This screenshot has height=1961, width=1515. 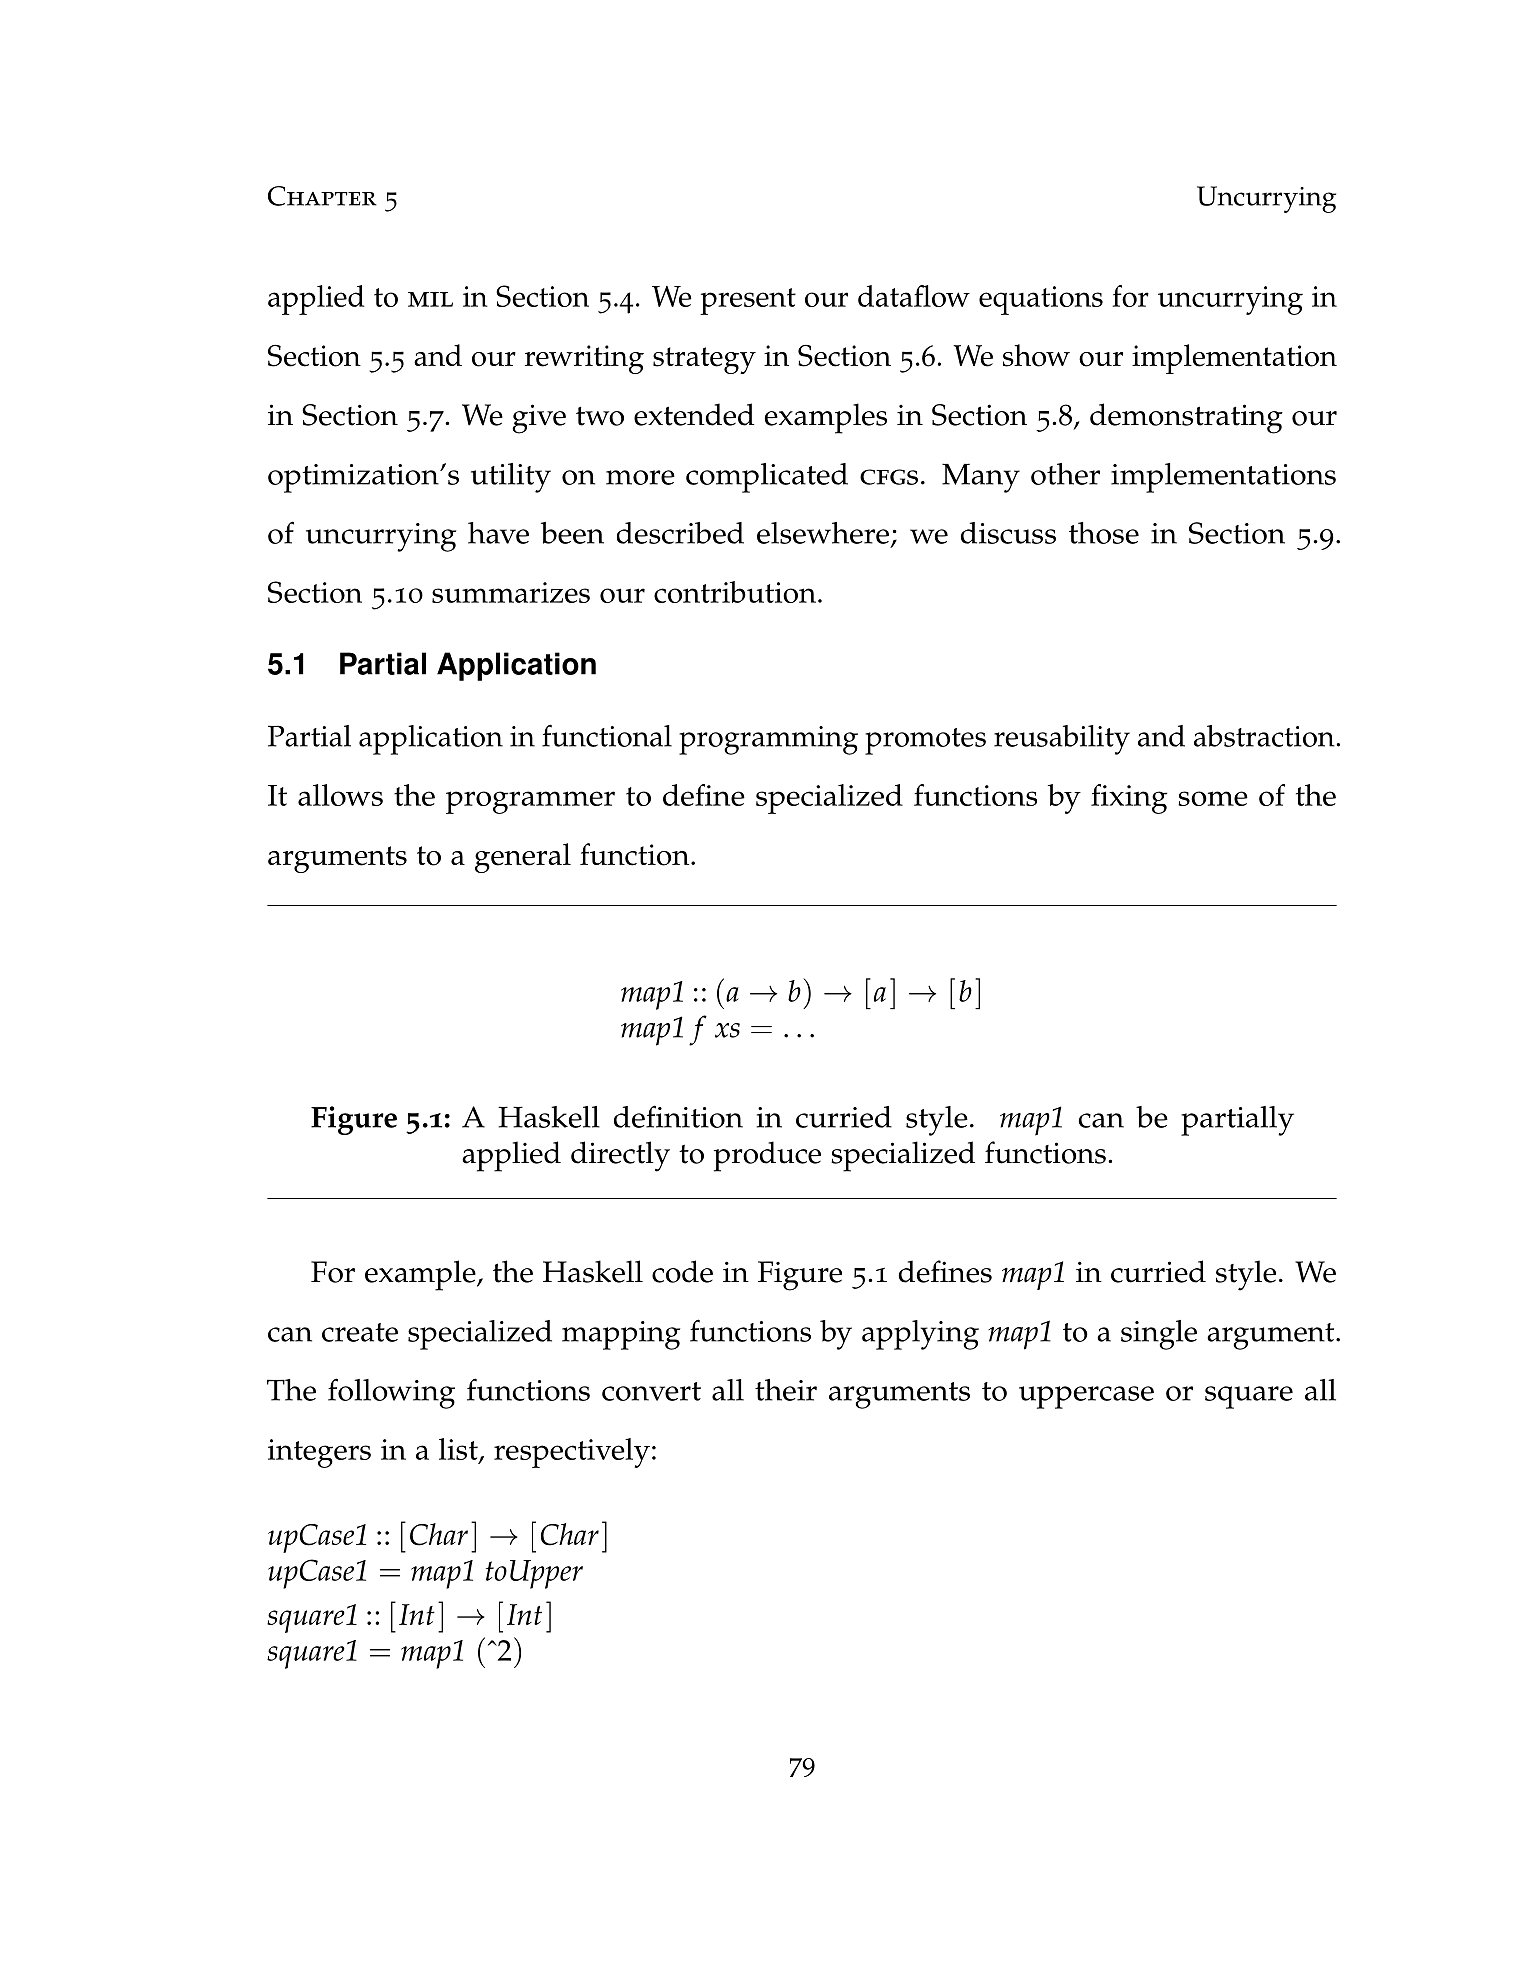 What do you see at coordinates (340, 795) in the screenshot?
I see `allows` at bounding box center [340, 795].
